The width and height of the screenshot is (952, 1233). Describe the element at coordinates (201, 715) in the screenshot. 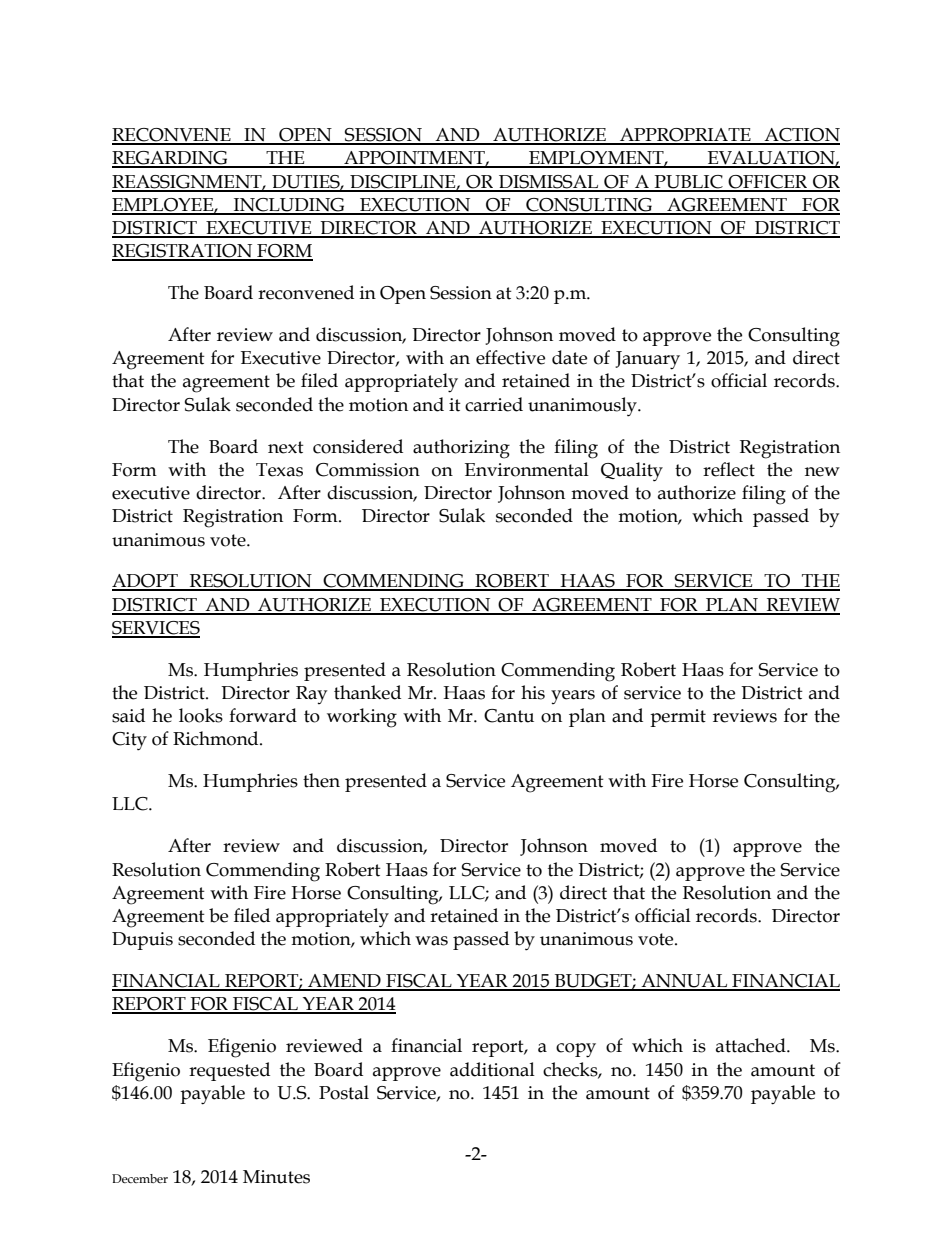

I see `looks` at that location.
